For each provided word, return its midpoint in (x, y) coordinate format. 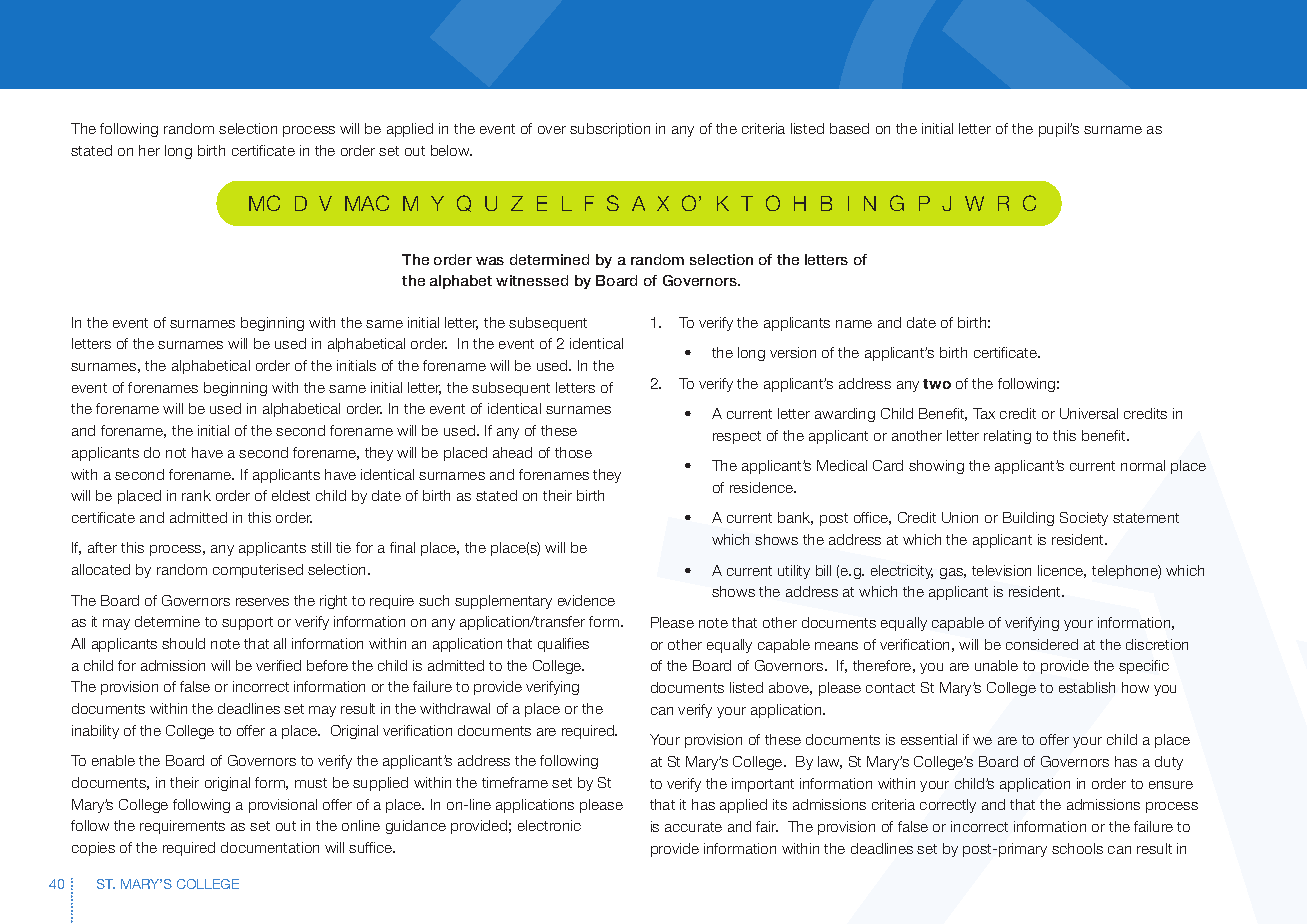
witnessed (532, 280)
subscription (610, 130)
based (849, 128)
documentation (270, 847)
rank (196, 495)
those (573, 452)
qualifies (563, 645)
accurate (693, 827)
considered (1042, 644)
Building (1028, 519)
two (937, 384)
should (183, 643)
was (490, 261)
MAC (367, 203)
